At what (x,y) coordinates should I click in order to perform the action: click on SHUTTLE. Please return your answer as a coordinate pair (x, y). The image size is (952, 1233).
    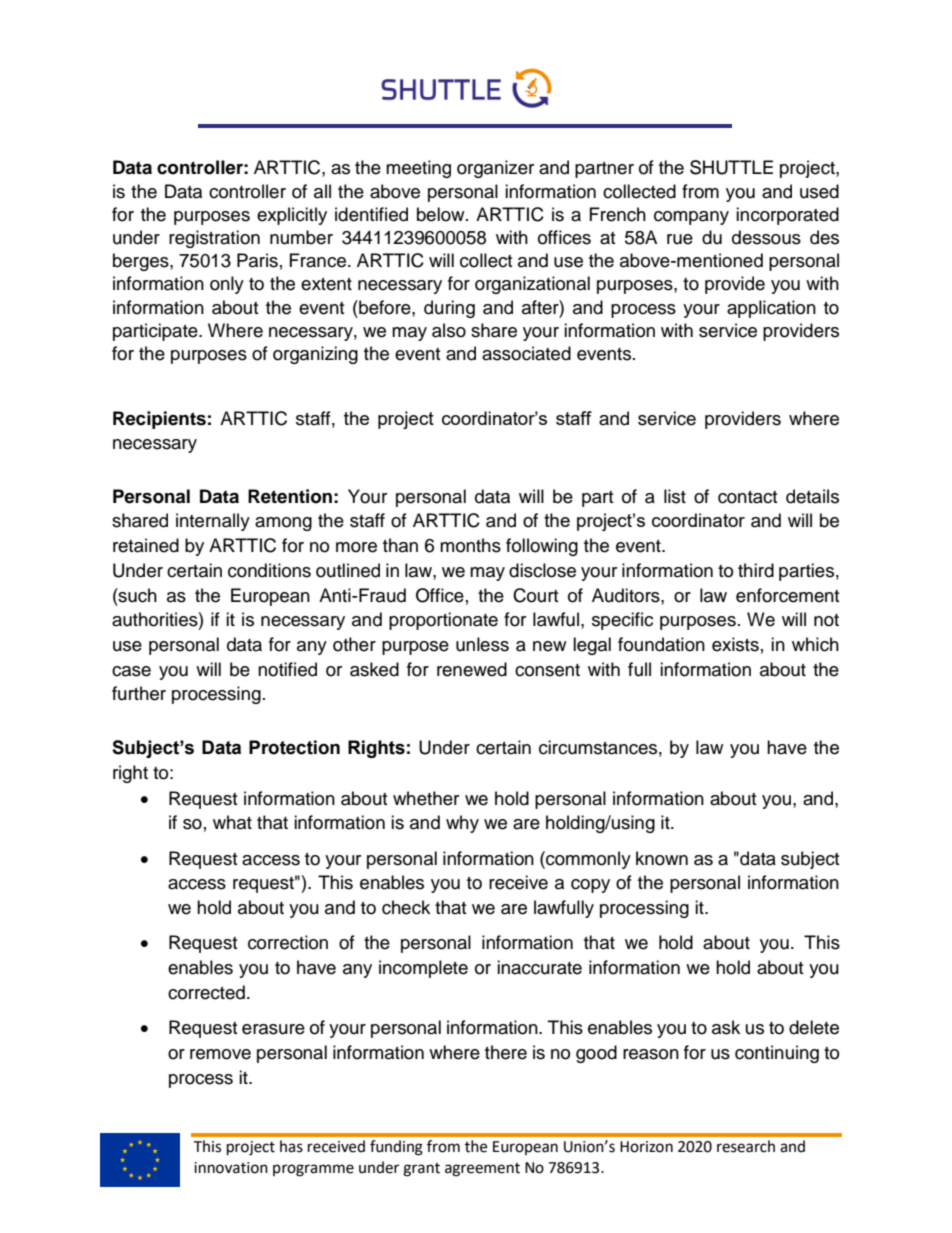
    Looking at the image, I should click on (731, 167).
